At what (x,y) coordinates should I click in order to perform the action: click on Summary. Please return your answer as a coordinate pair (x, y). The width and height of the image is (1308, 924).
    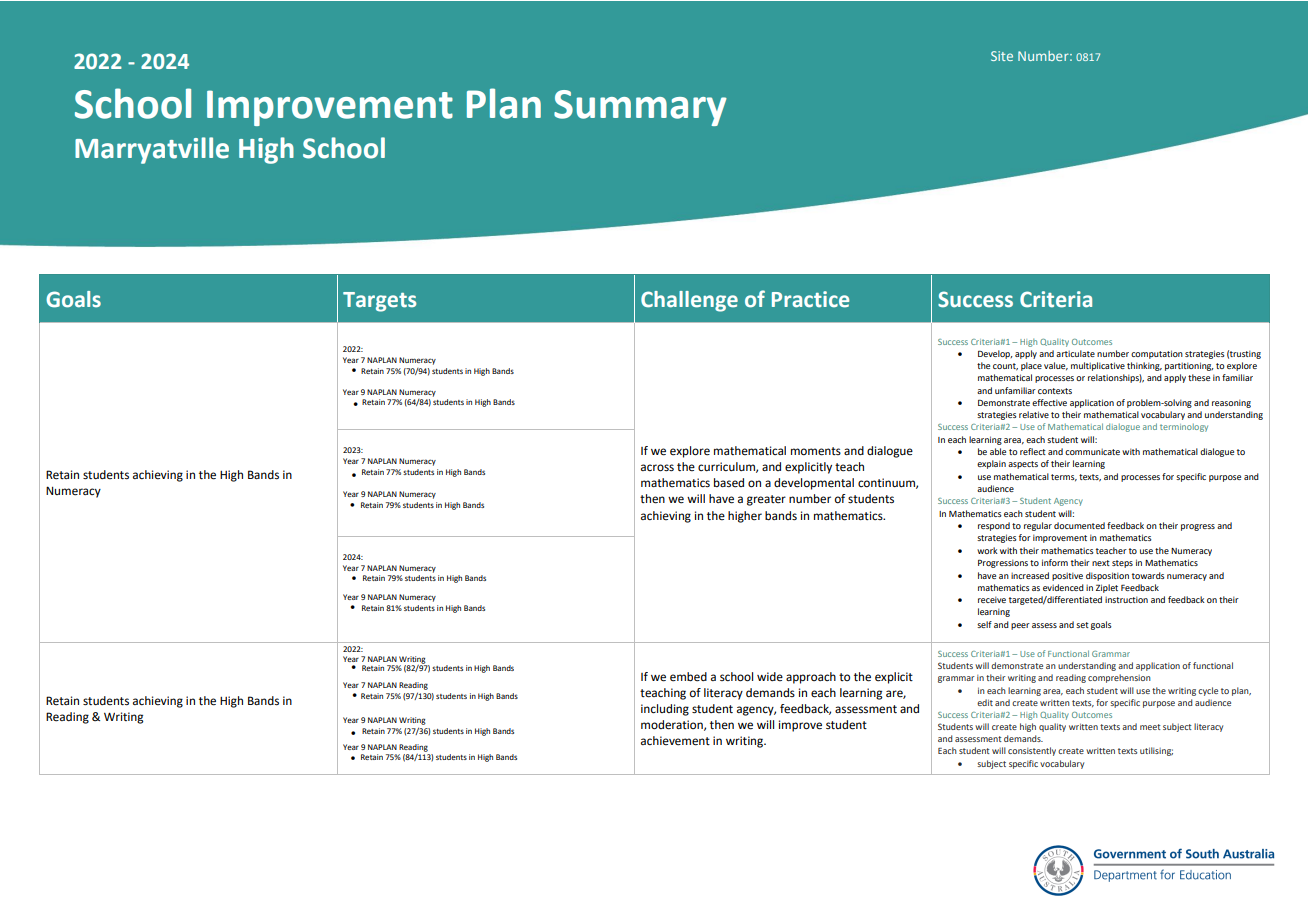
    Looking at the image, I should click on (640, 108).
